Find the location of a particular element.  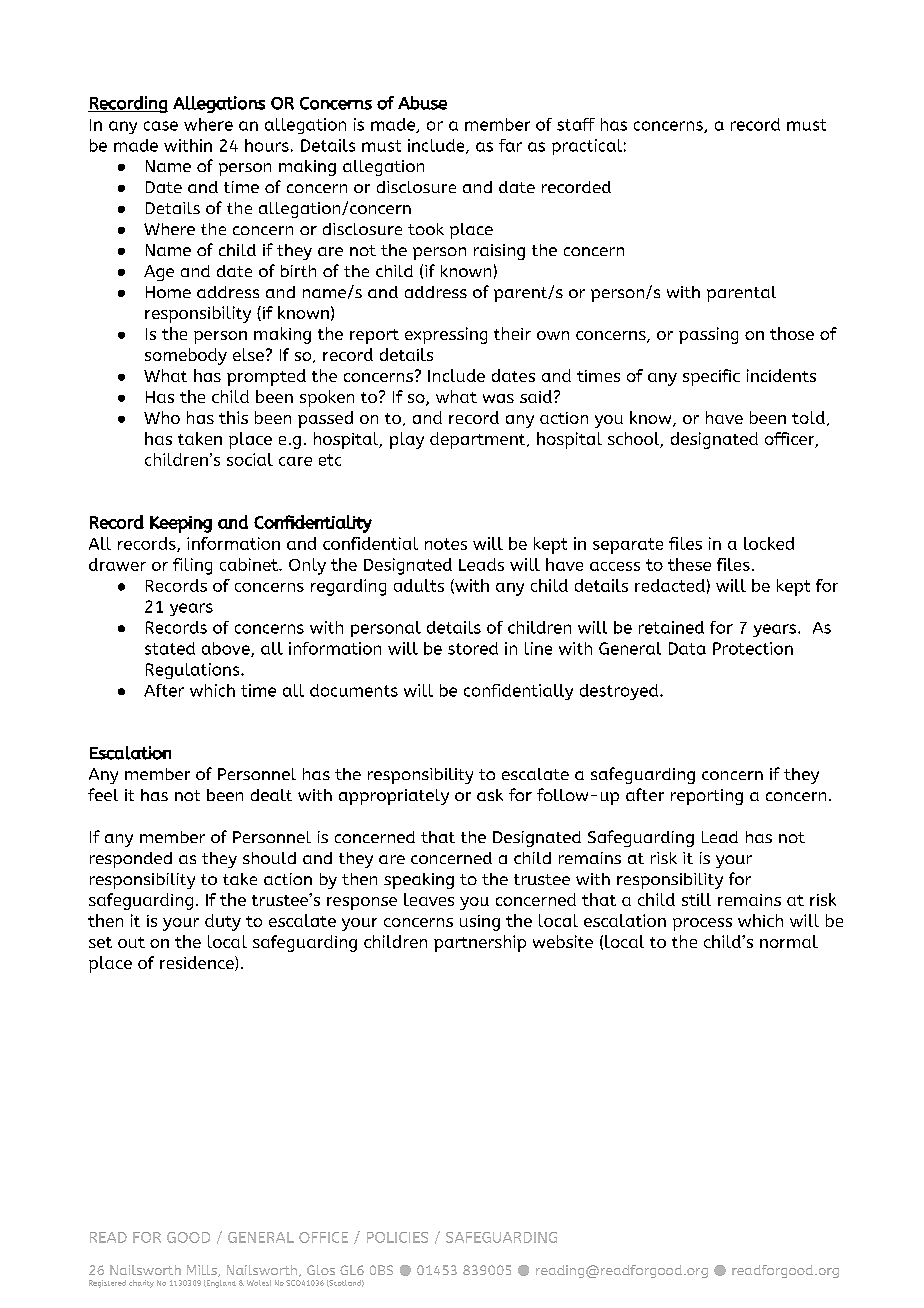

staff is located at coordinates (576, 124).
